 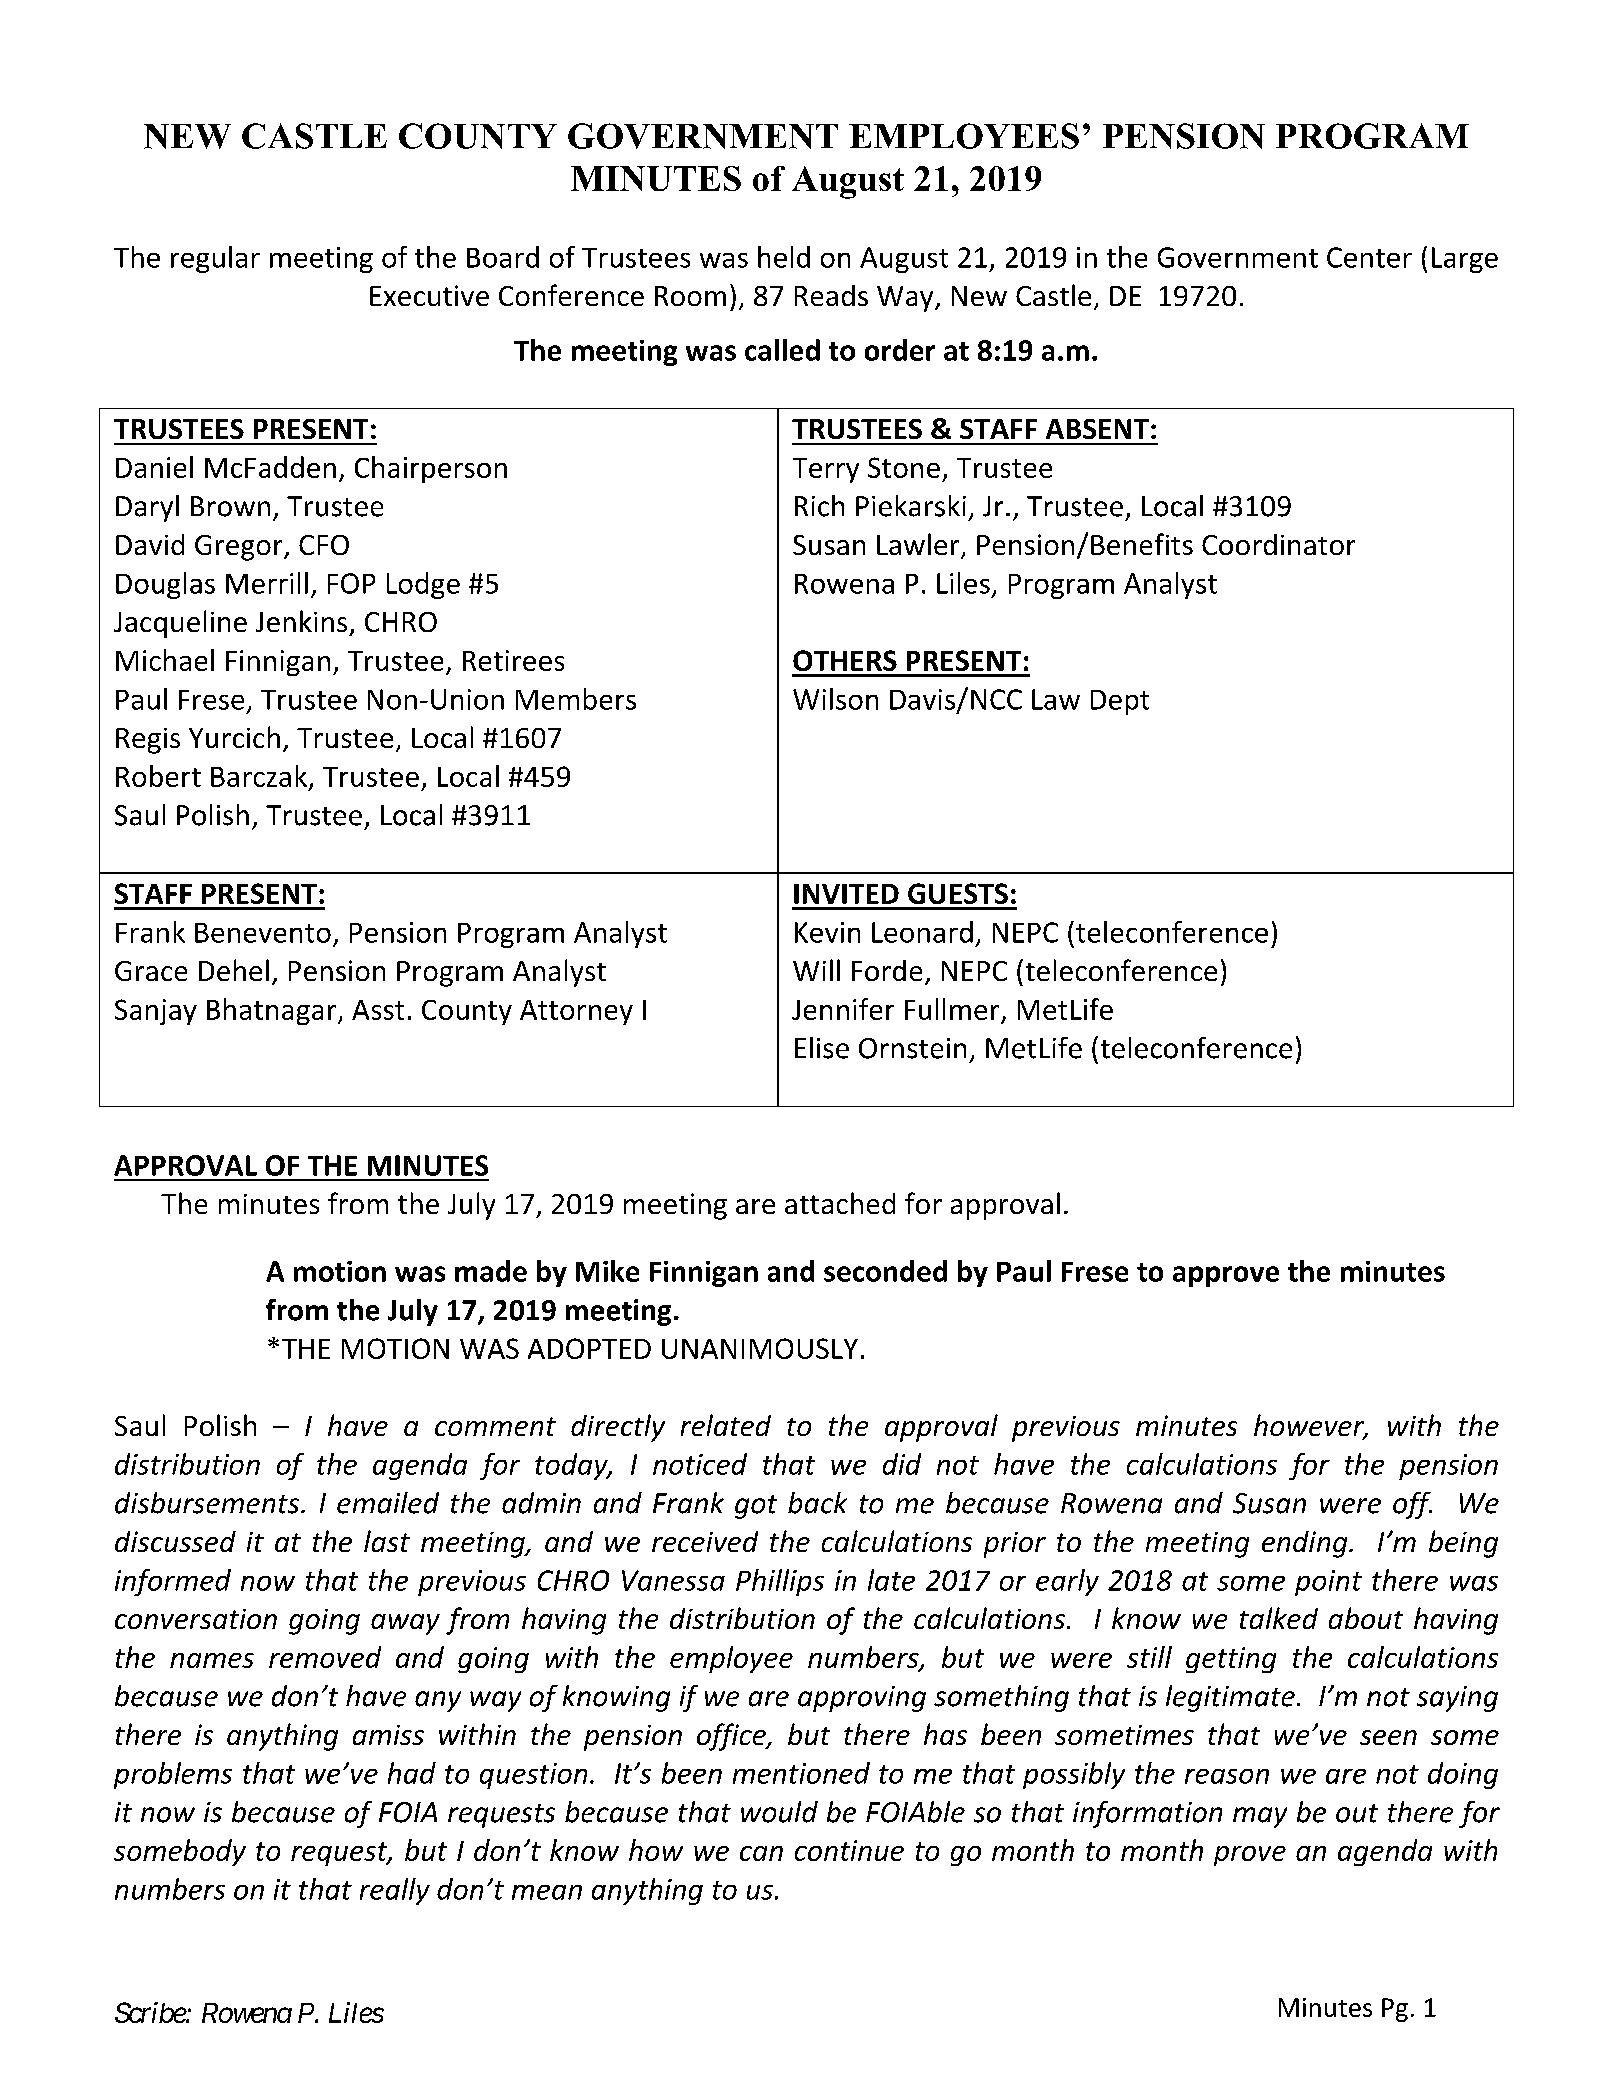 What do you see at coordinates (215, 259) in the screenshot?
I see `regular` at bounding box center [215, 259].
